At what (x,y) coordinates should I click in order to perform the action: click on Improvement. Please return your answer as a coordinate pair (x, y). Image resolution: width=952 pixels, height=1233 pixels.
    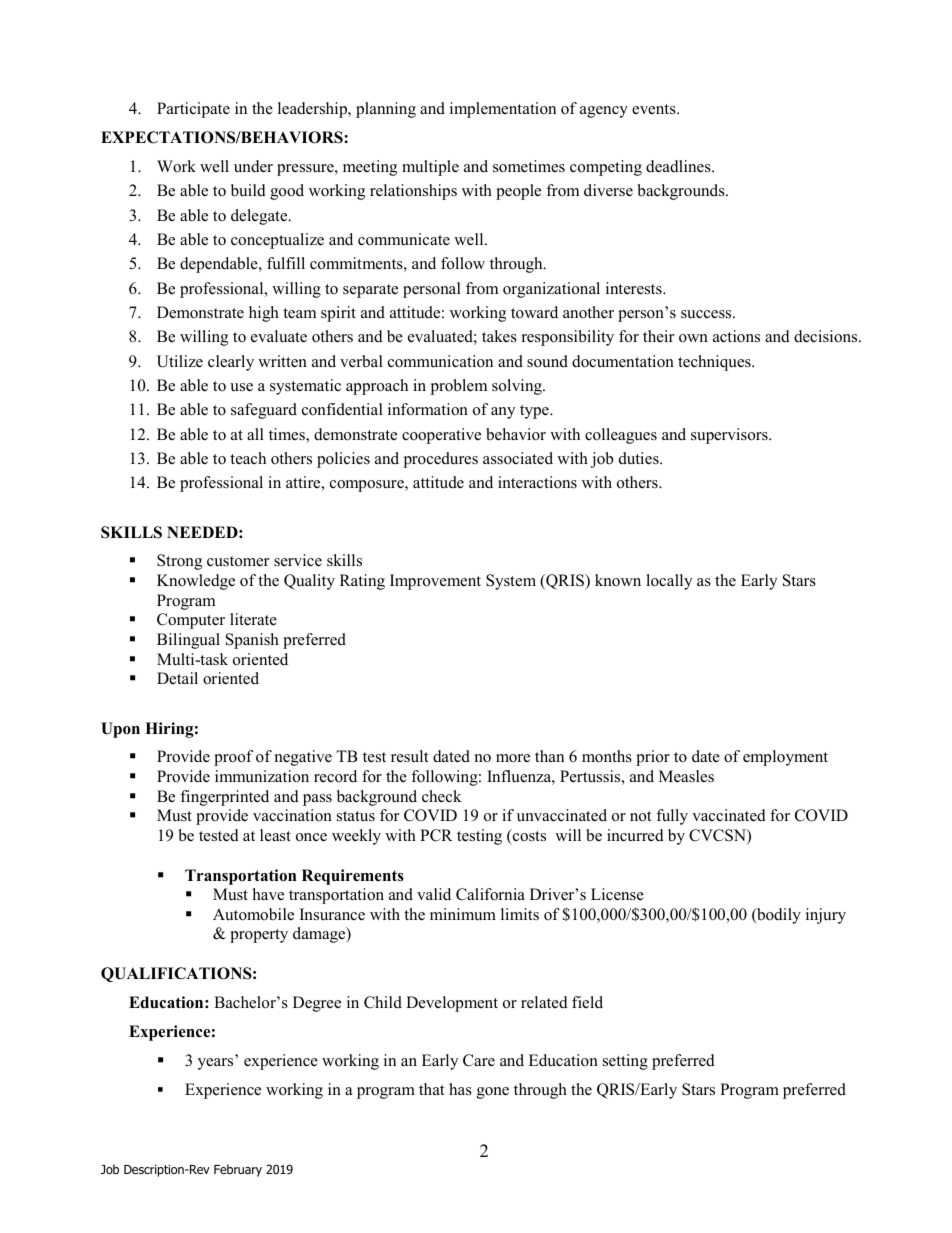
    Looking at the image, I should click on (435, 582).
